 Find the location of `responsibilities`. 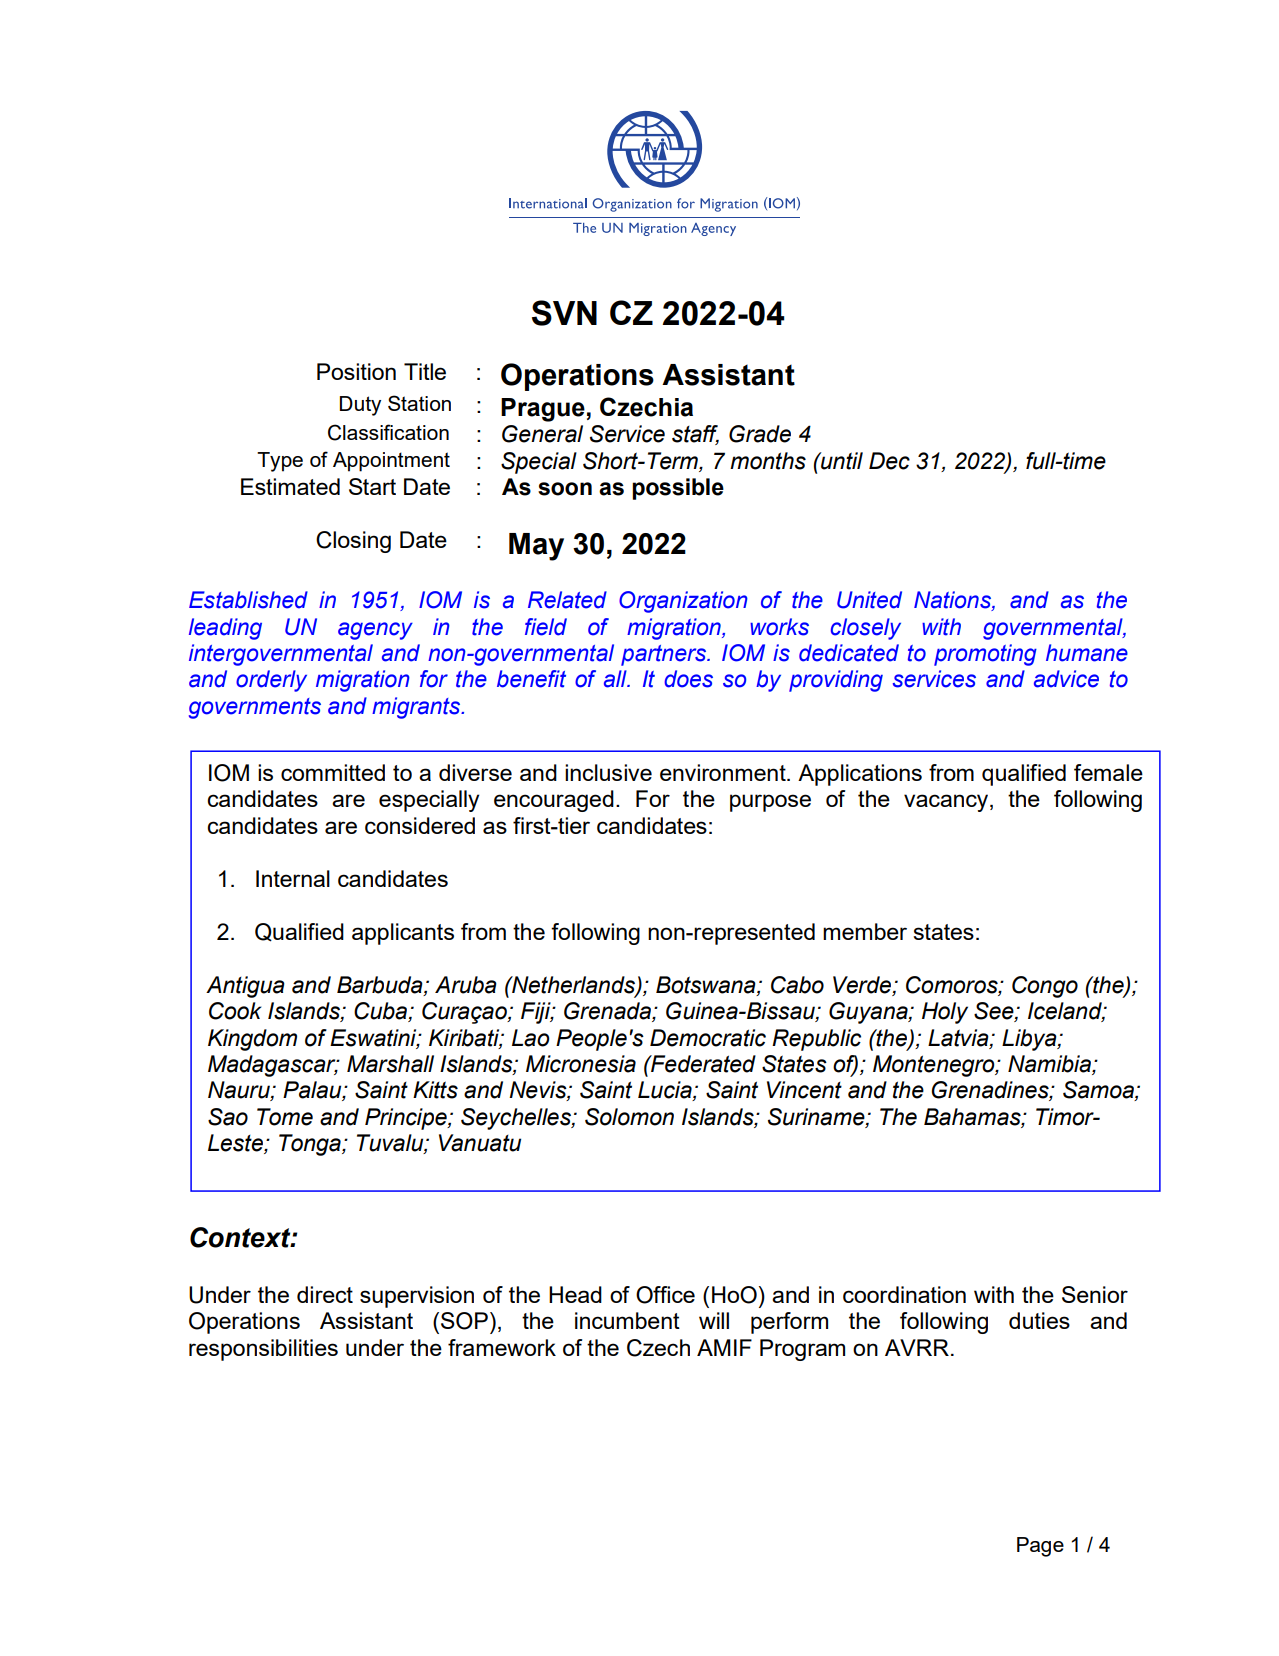

responsibilities is located at coordinates (263, 1350).
